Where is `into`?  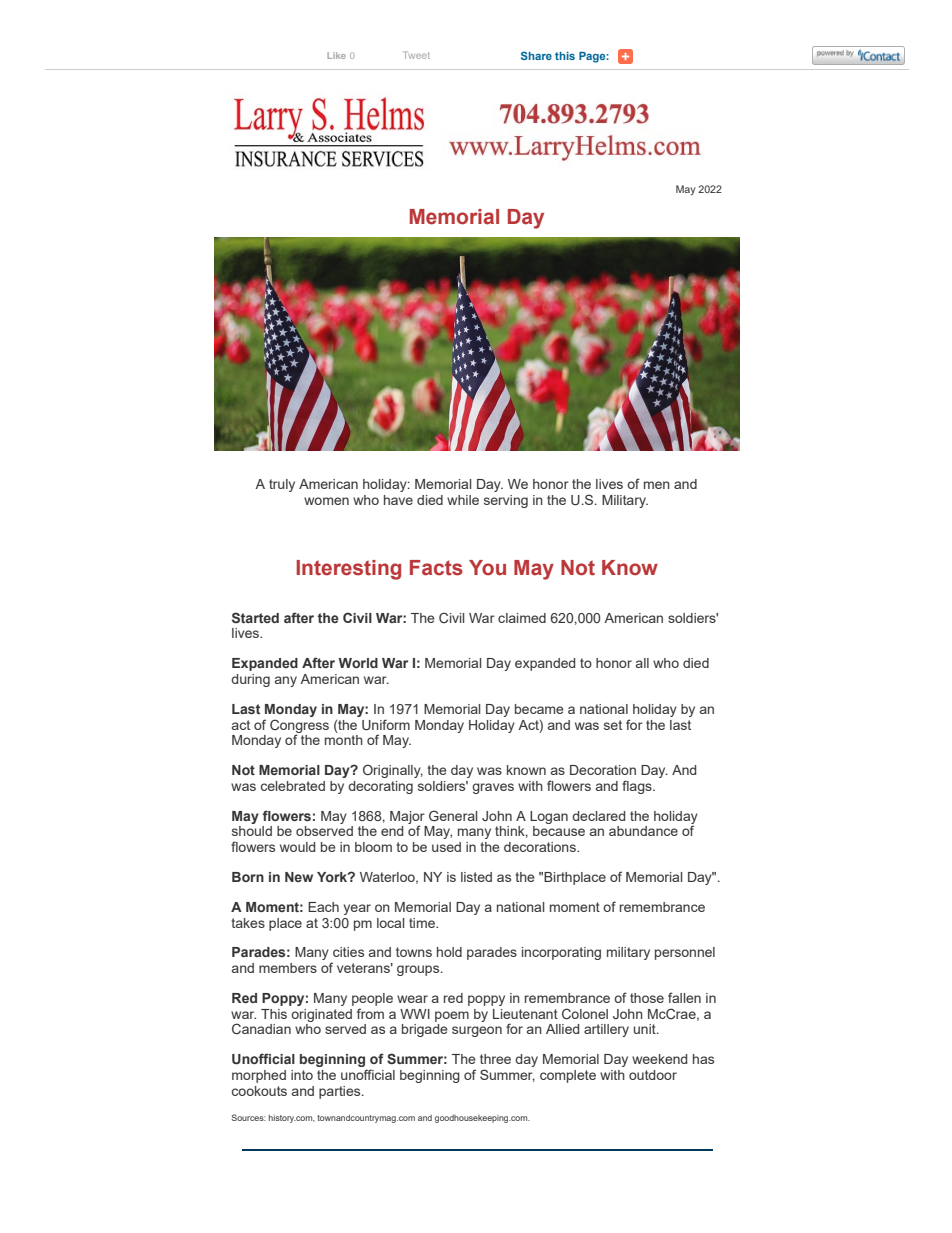
into is located at coordinates (302, 1075).
